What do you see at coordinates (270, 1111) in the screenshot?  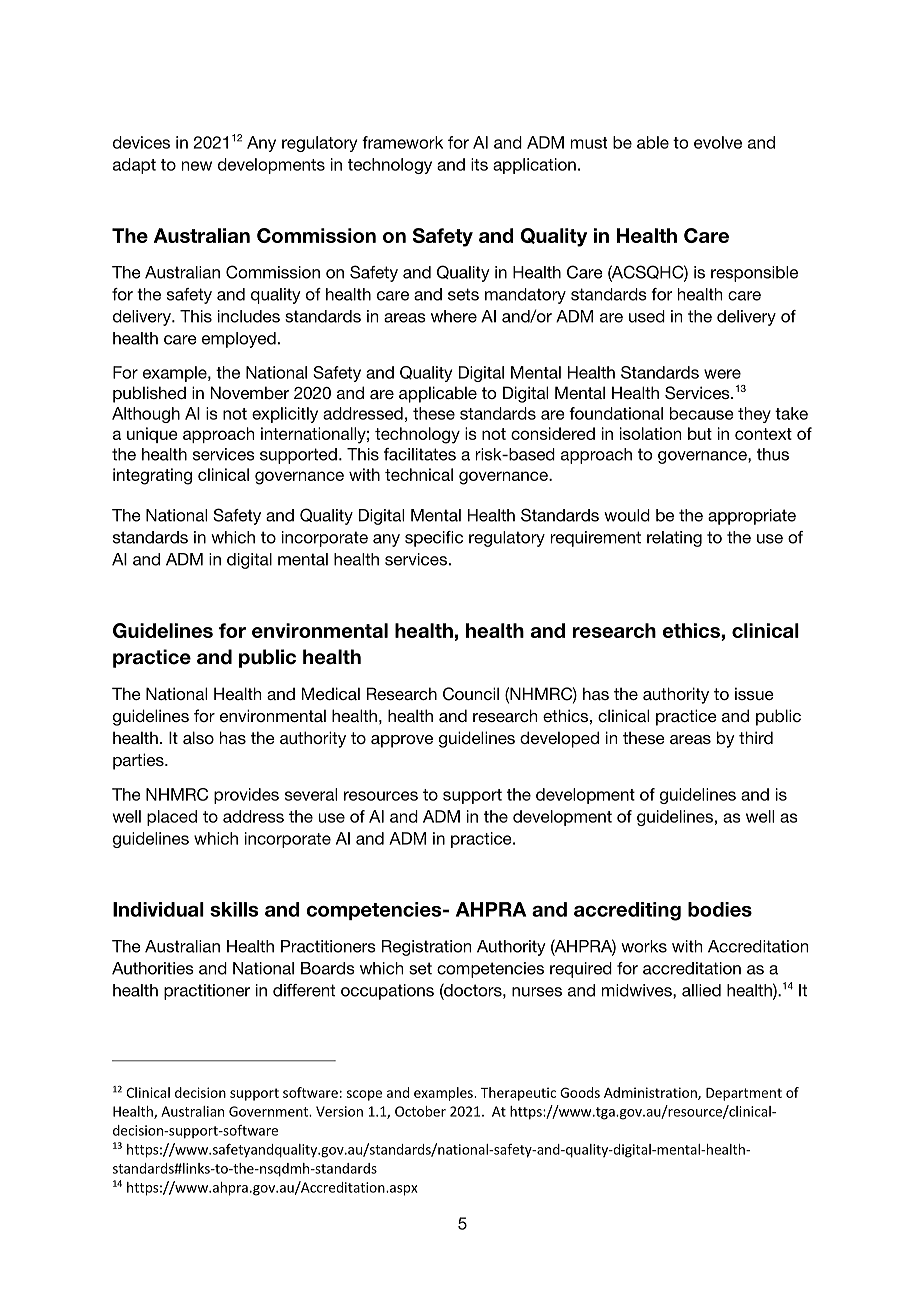 I see `Government` at bounding box center [270, 1111].
